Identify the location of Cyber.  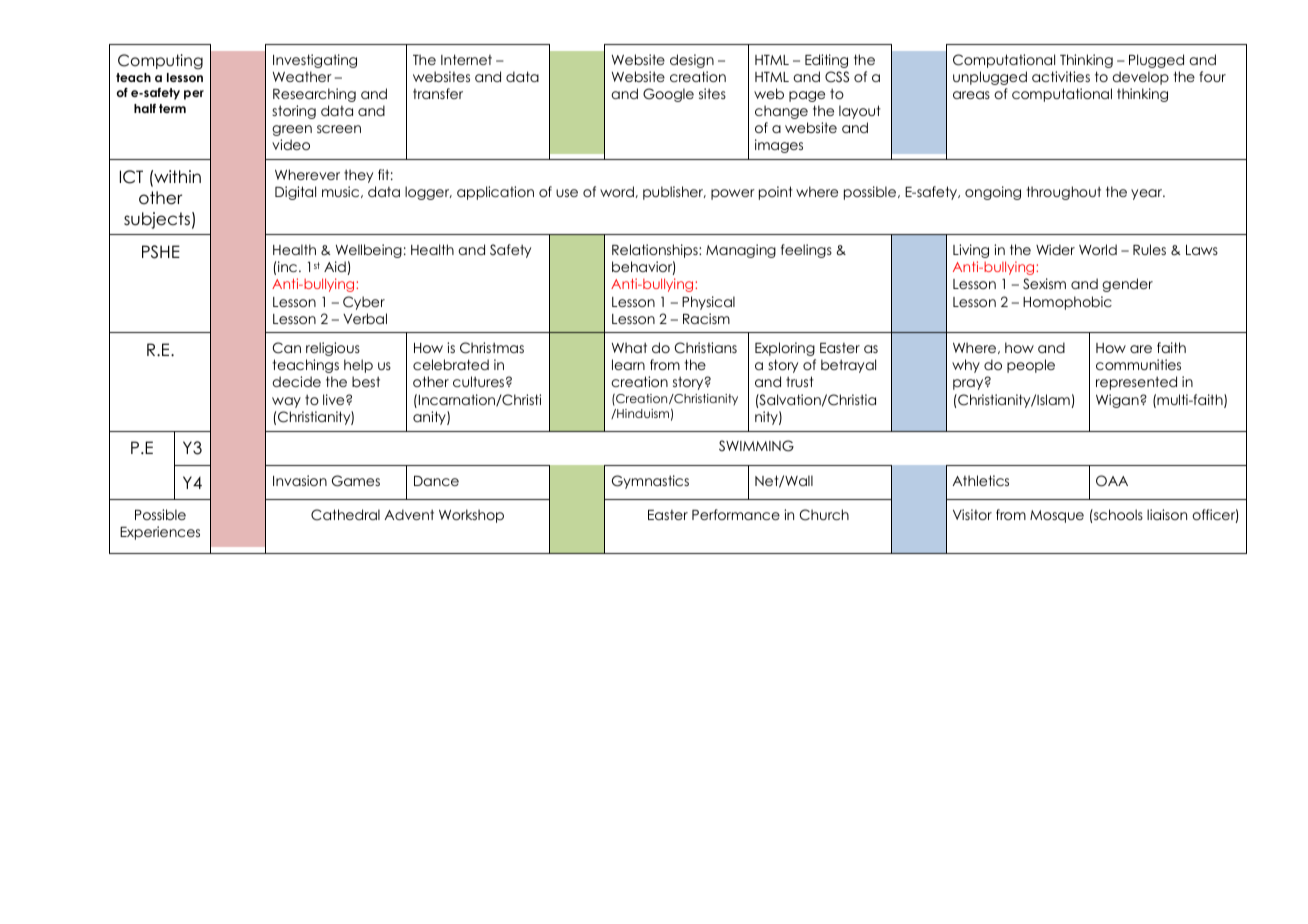
(364, 303).
